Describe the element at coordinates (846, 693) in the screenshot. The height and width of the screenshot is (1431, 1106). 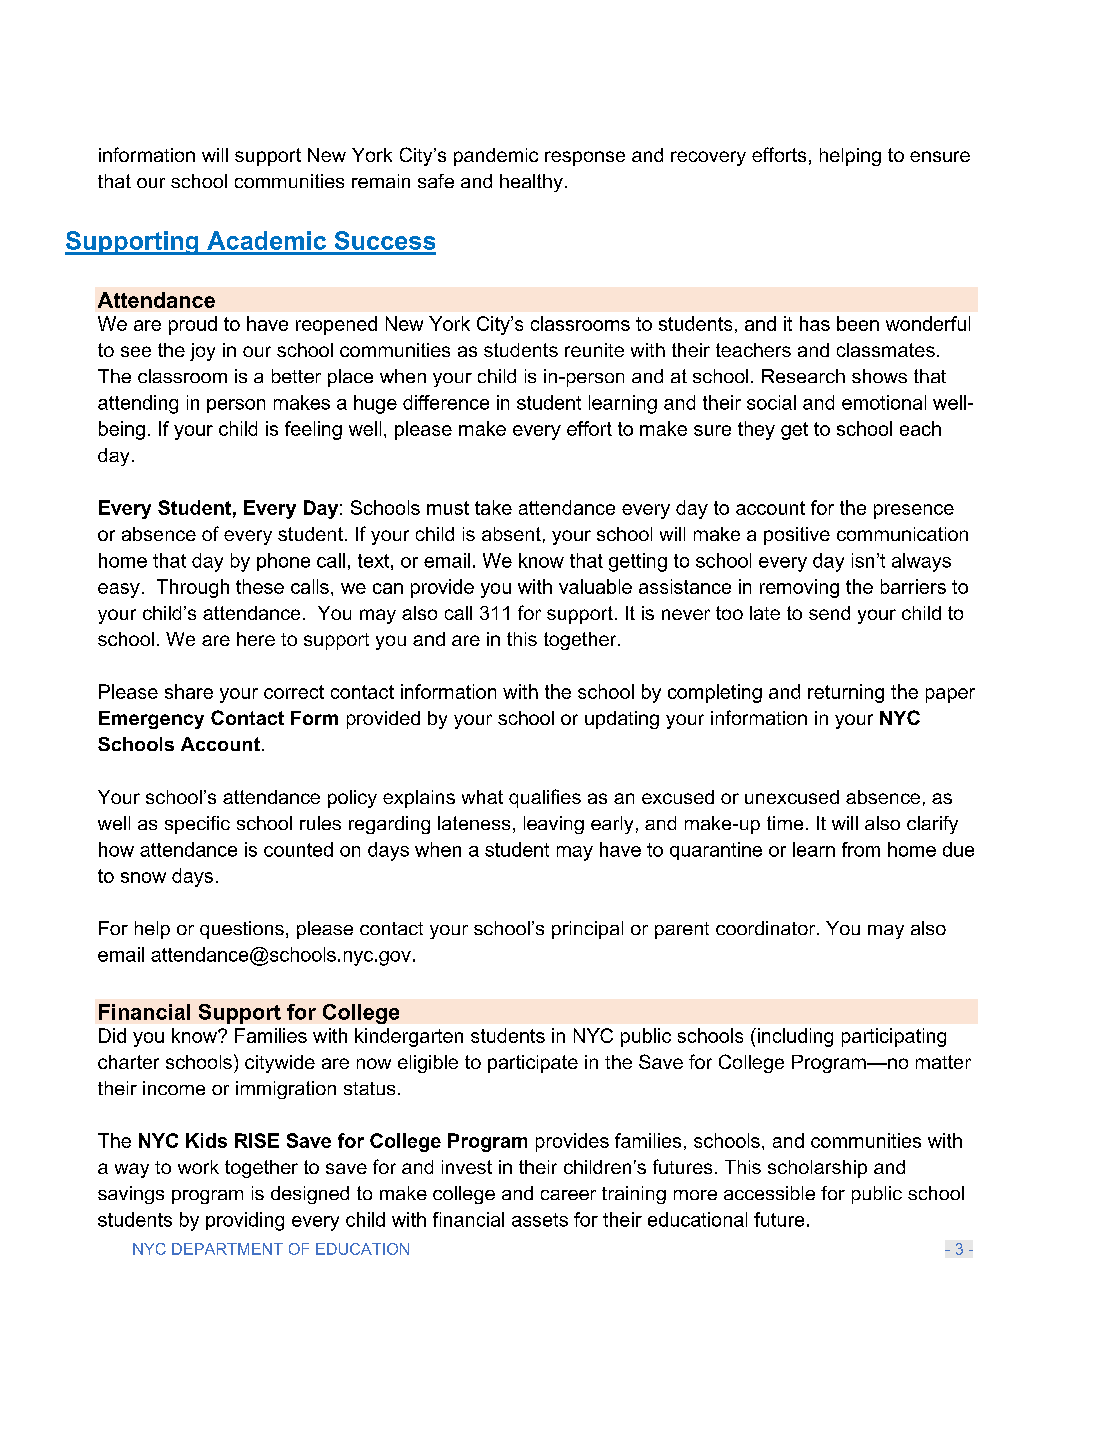
I see `returning` at that location.
